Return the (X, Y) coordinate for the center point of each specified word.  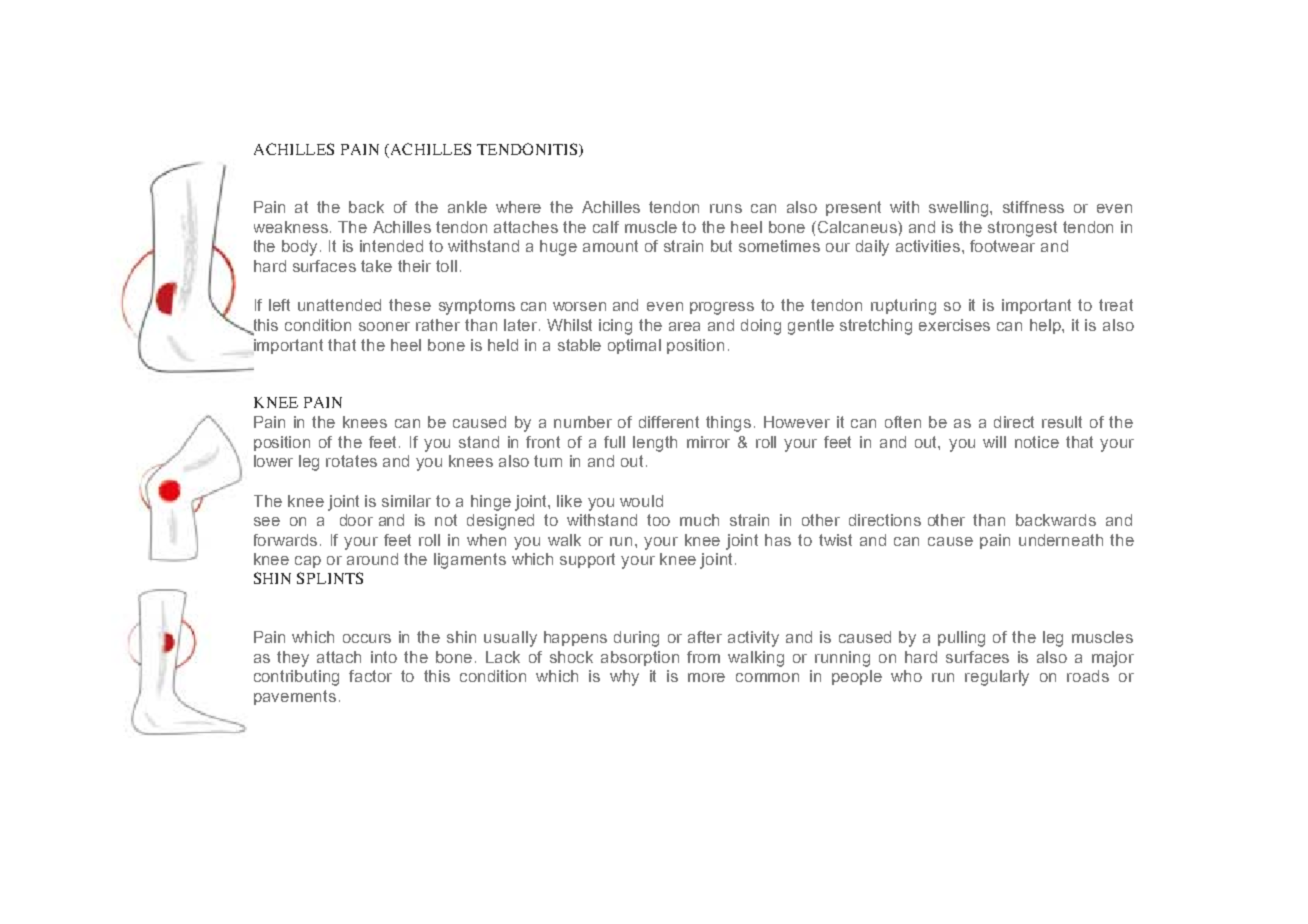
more (706, 677)
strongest (1022, 229)
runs (726, 208)
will (994, 442)
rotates (351, 461)
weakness (292, 227)
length (655, 444)
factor (370, 676)
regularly (997, 678)
